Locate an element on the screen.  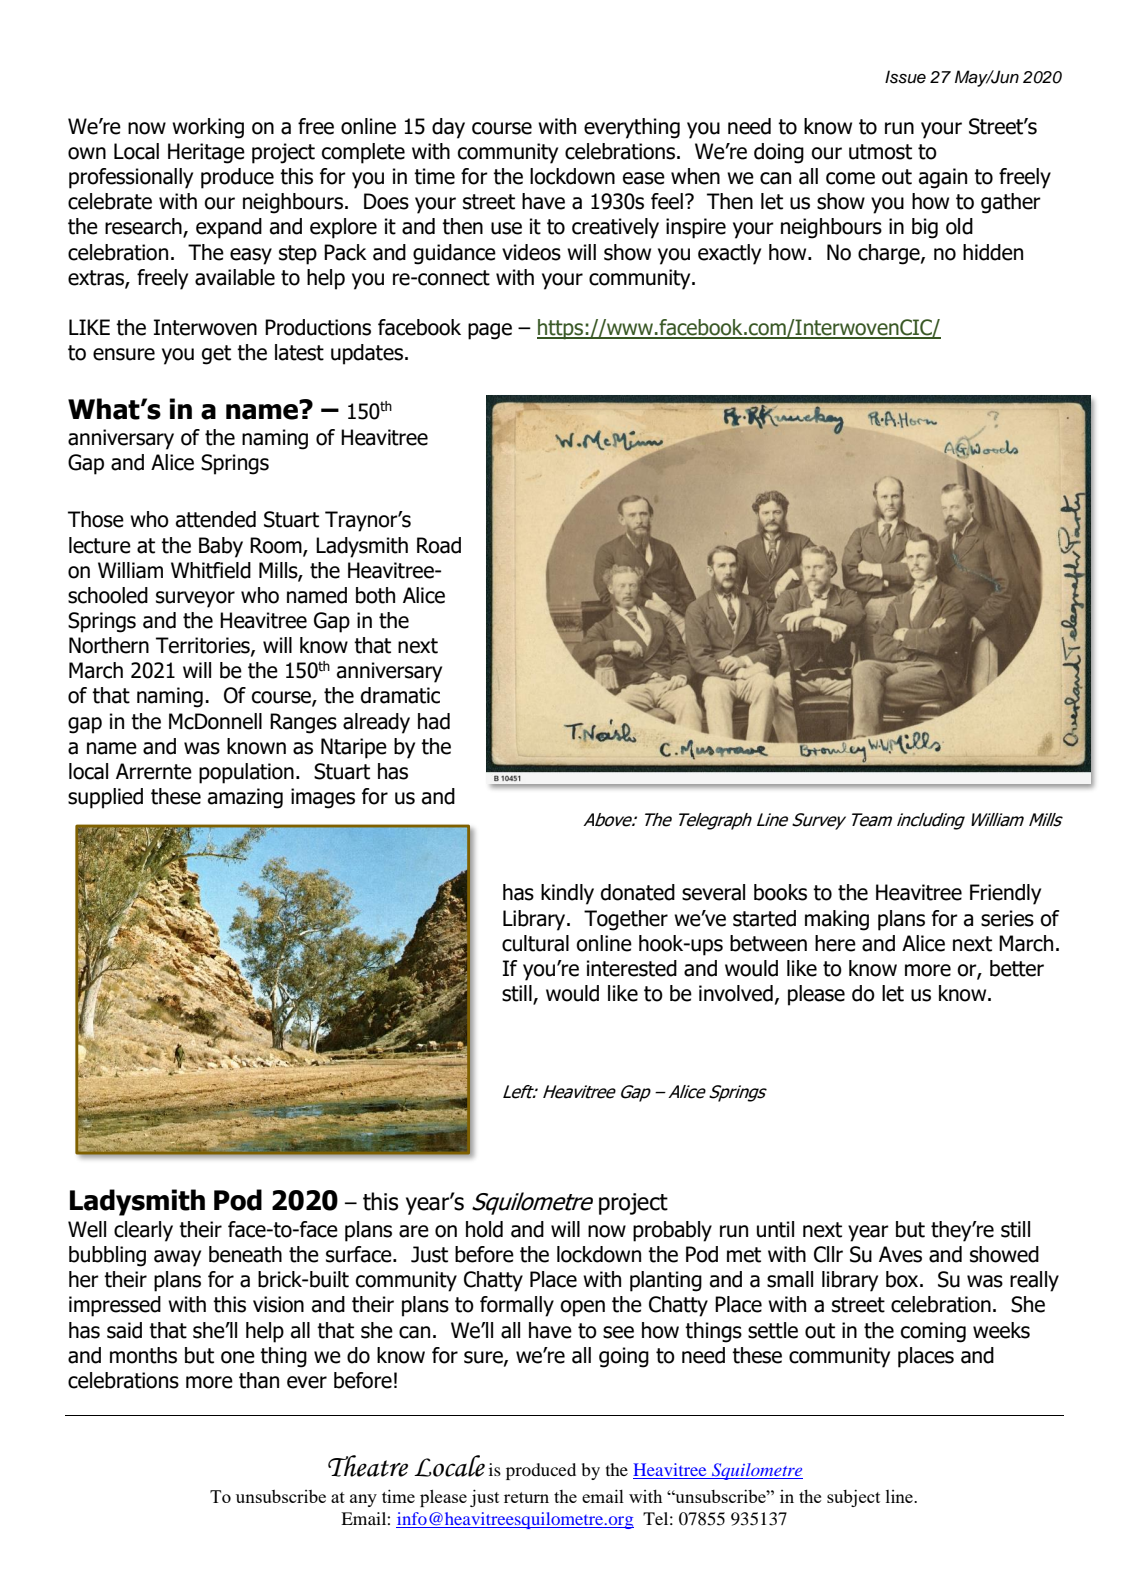
interested is located at coordinates (632, 968).
